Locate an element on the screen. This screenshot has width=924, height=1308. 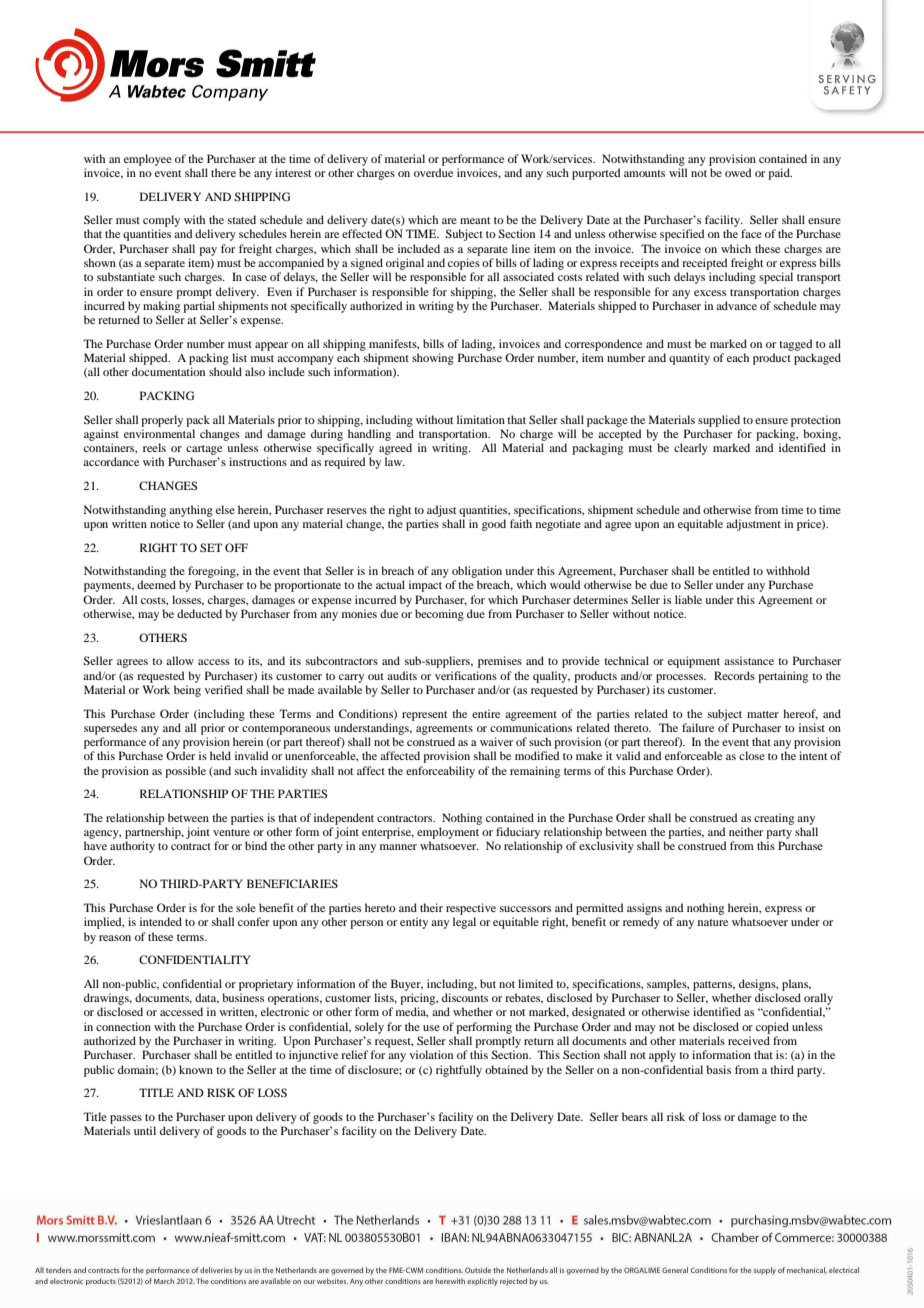
owed is located at coordinates (738, 172).
